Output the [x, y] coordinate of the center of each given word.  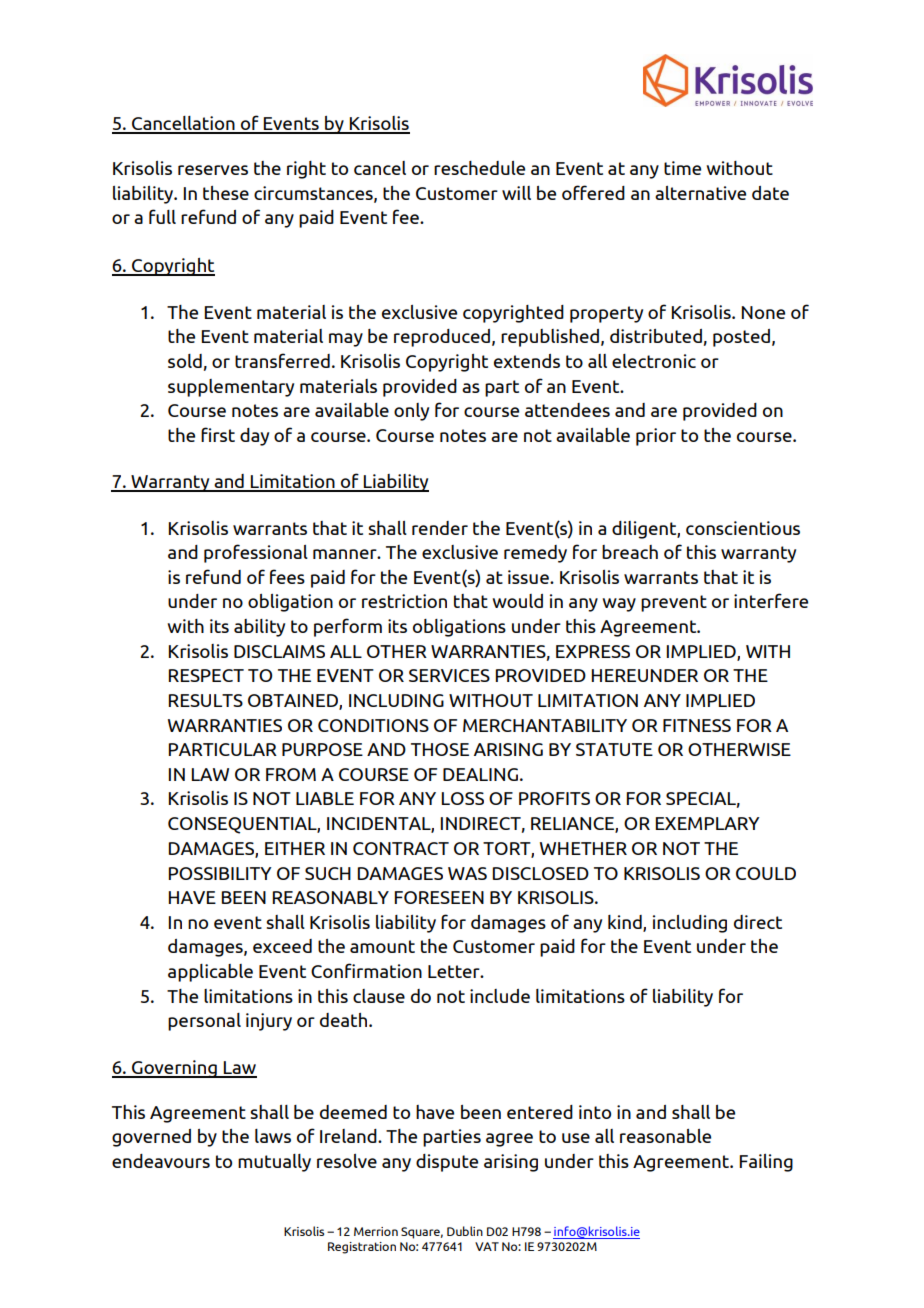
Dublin [465, 1231]
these [226, 193]
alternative [700, 193]
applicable [210, 973]
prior [656, 437]
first [218, 434]
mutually [274, 1163]
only [411, 412]
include [500, 996]
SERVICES [449, 675]
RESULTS [206, 700]
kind [626, 923]
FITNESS [697, 725]
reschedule [479, 168]
